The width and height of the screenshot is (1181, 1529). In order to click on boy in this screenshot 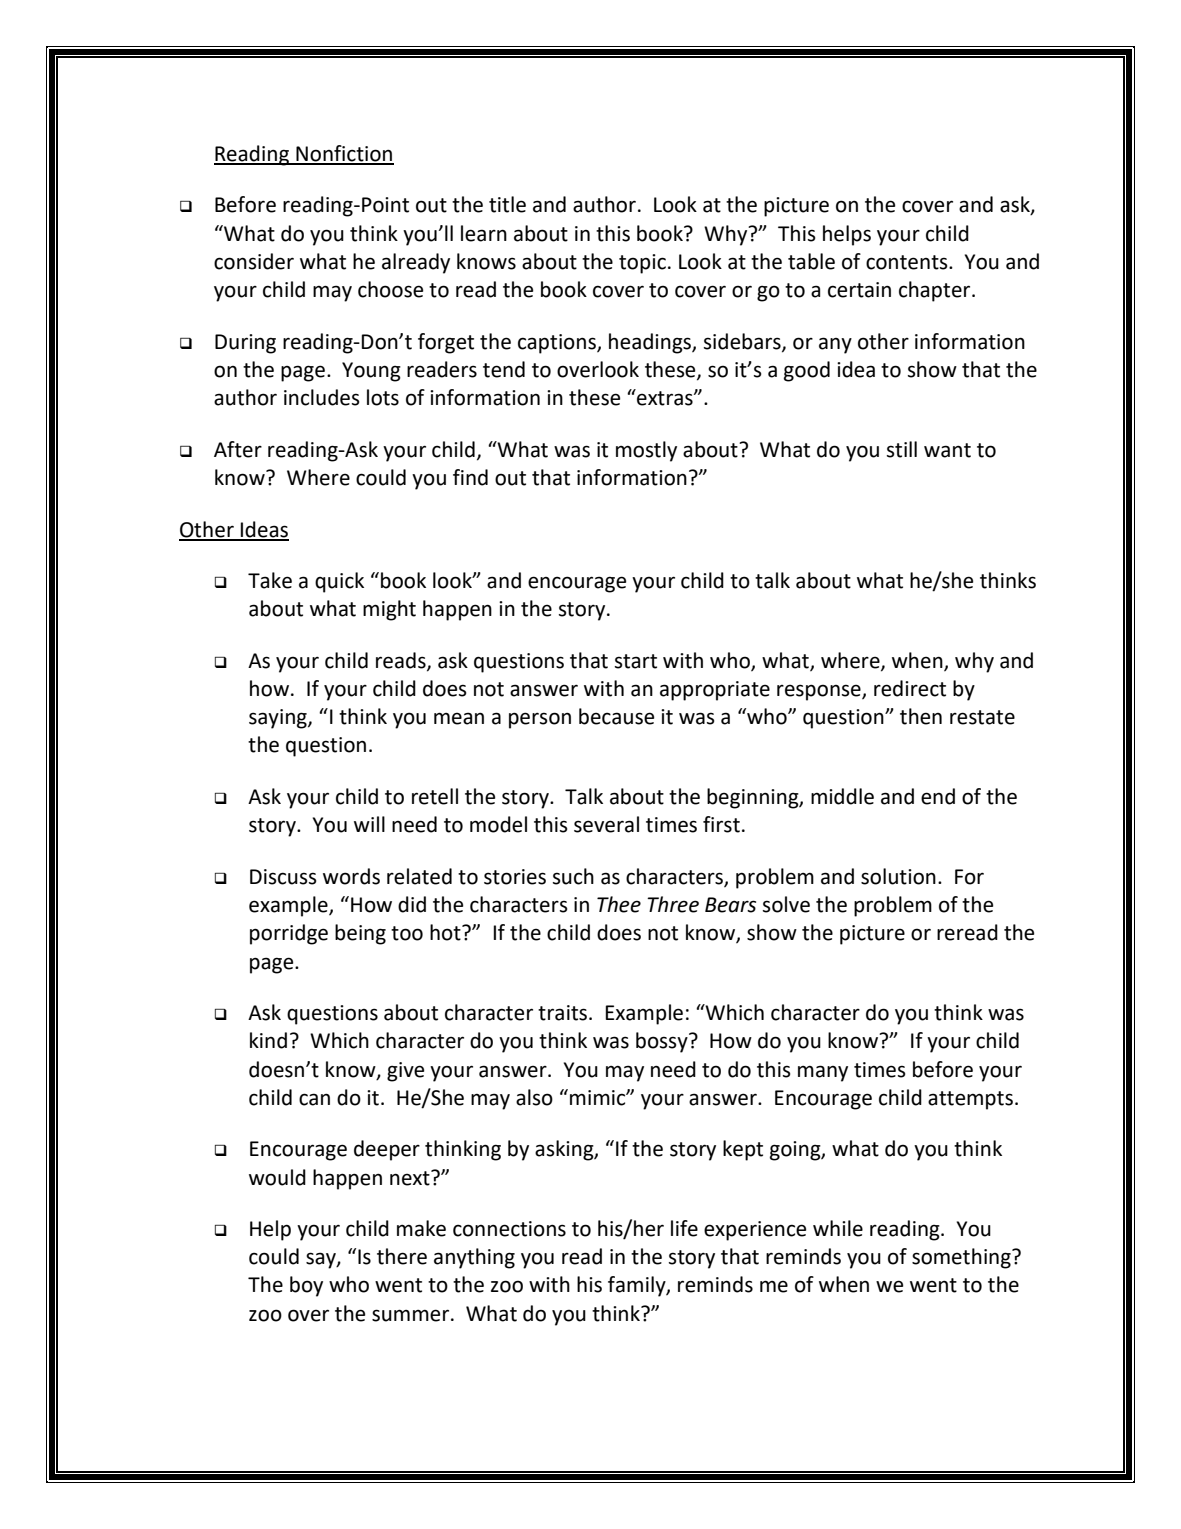, I will do `click(306, 1286)`.
